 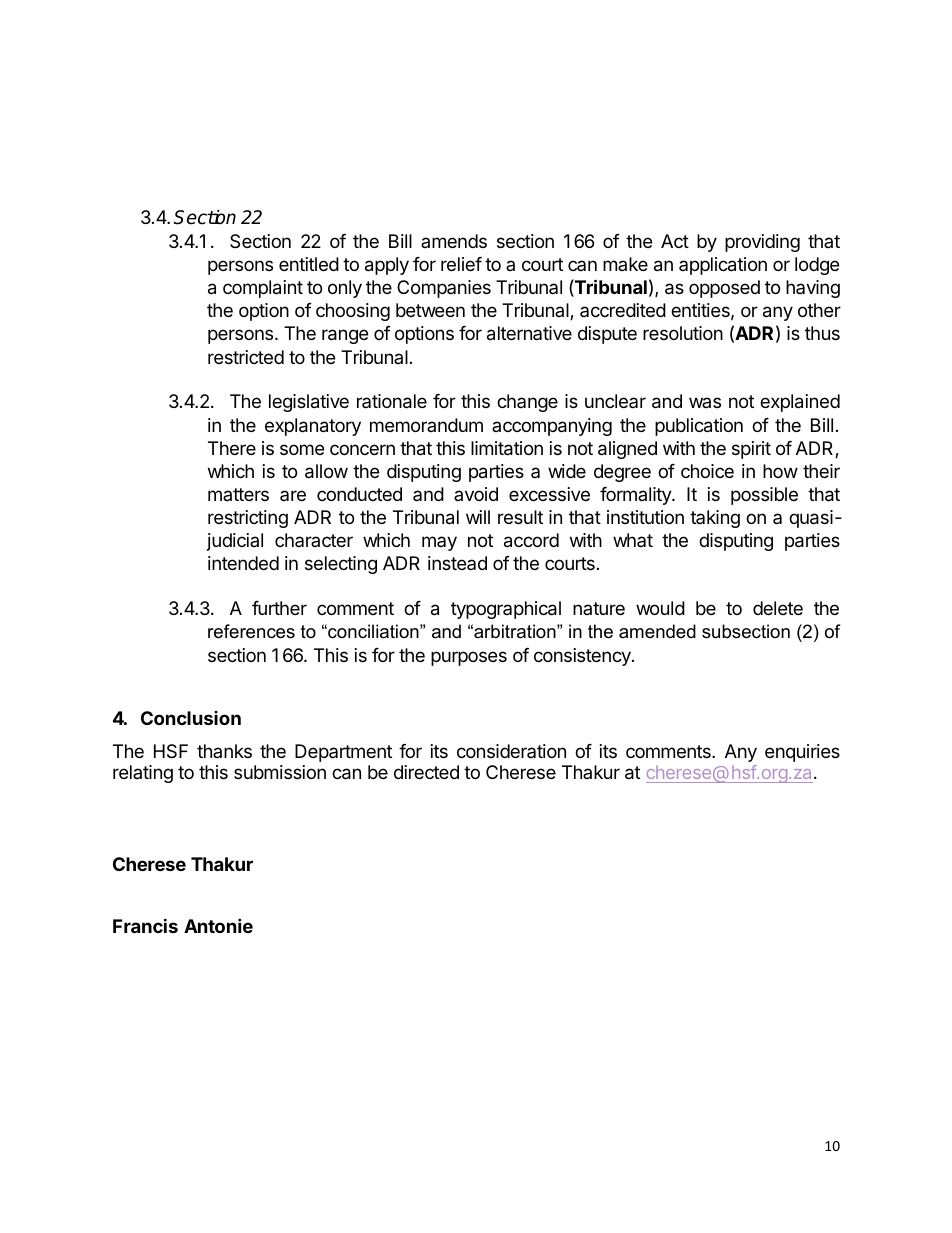 I want to click on avoid, so click(x=476, y=494).
